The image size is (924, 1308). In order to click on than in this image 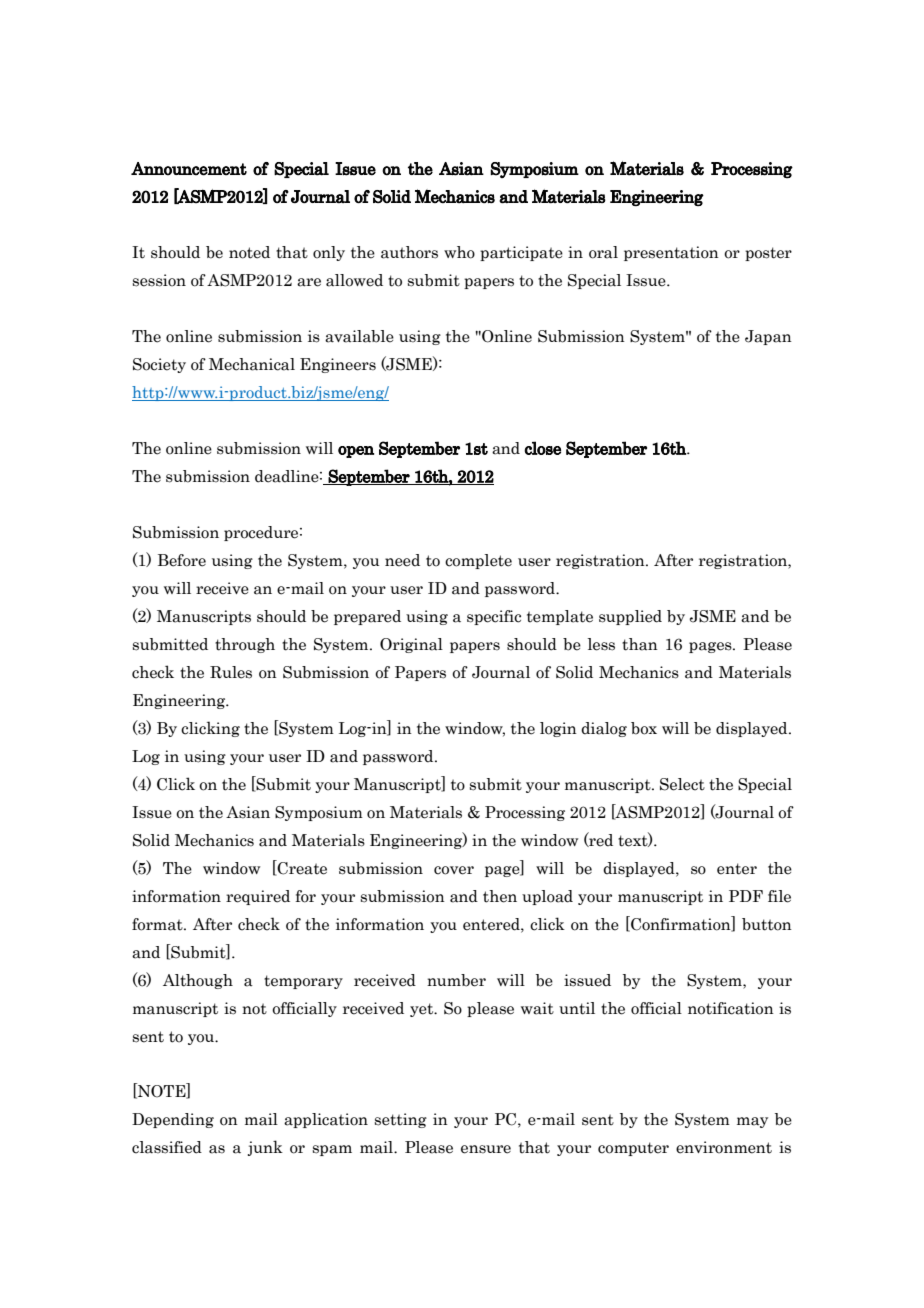, I will do `click(640, 644)`.
